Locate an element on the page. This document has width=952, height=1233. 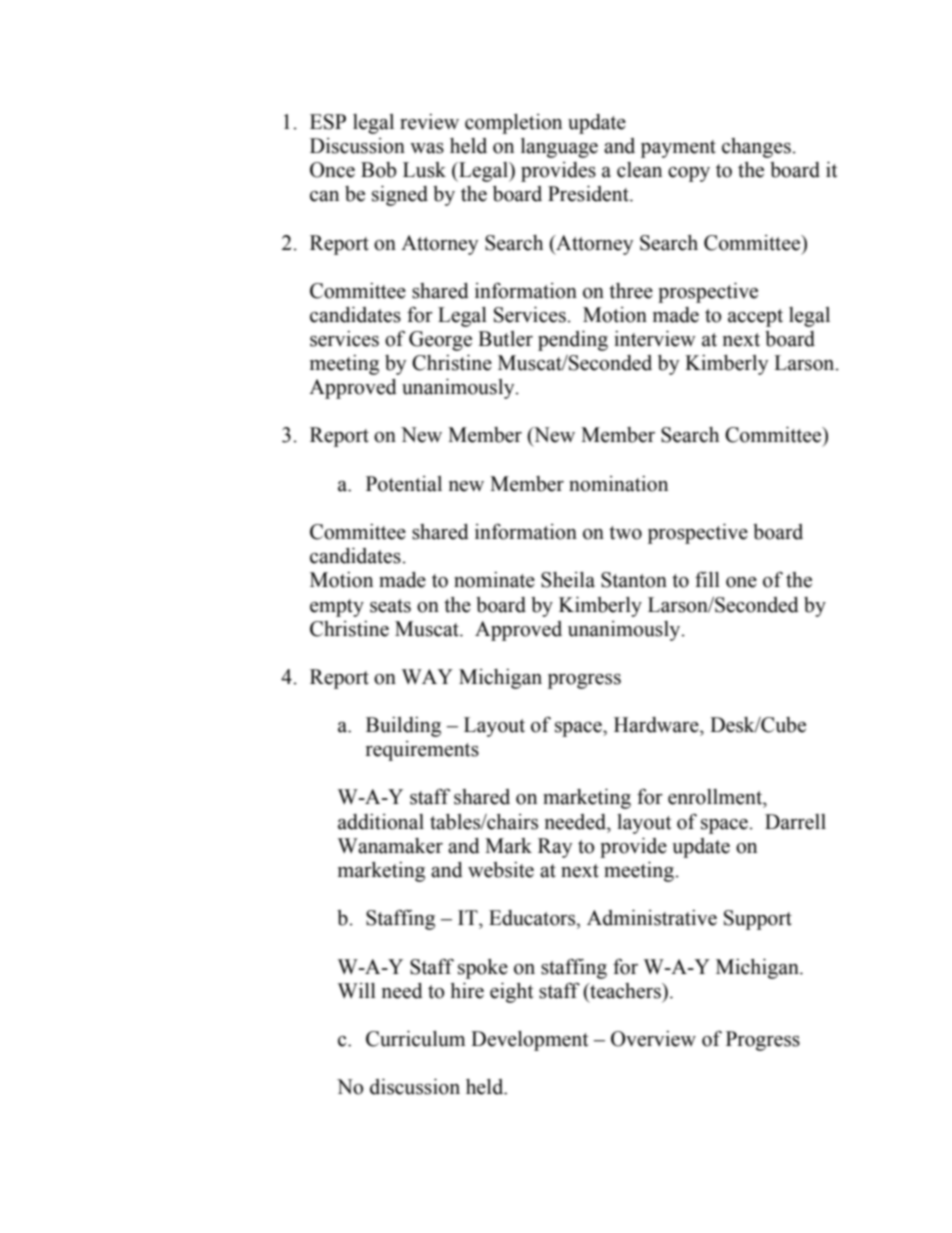
changes is located at coordinates (757, 148).
